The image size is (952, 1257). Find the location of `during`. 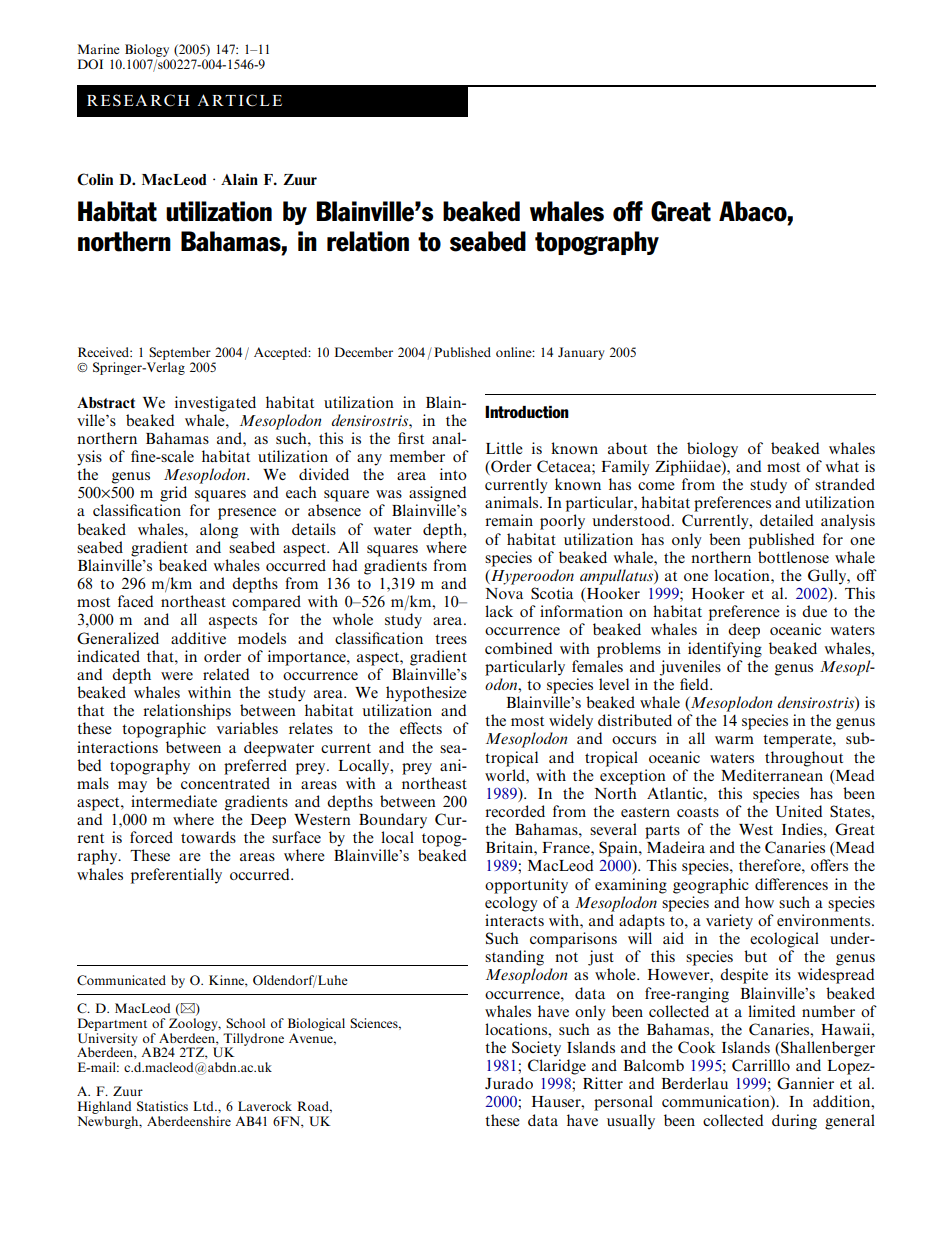

during is located at coordinates (794, 1122).
